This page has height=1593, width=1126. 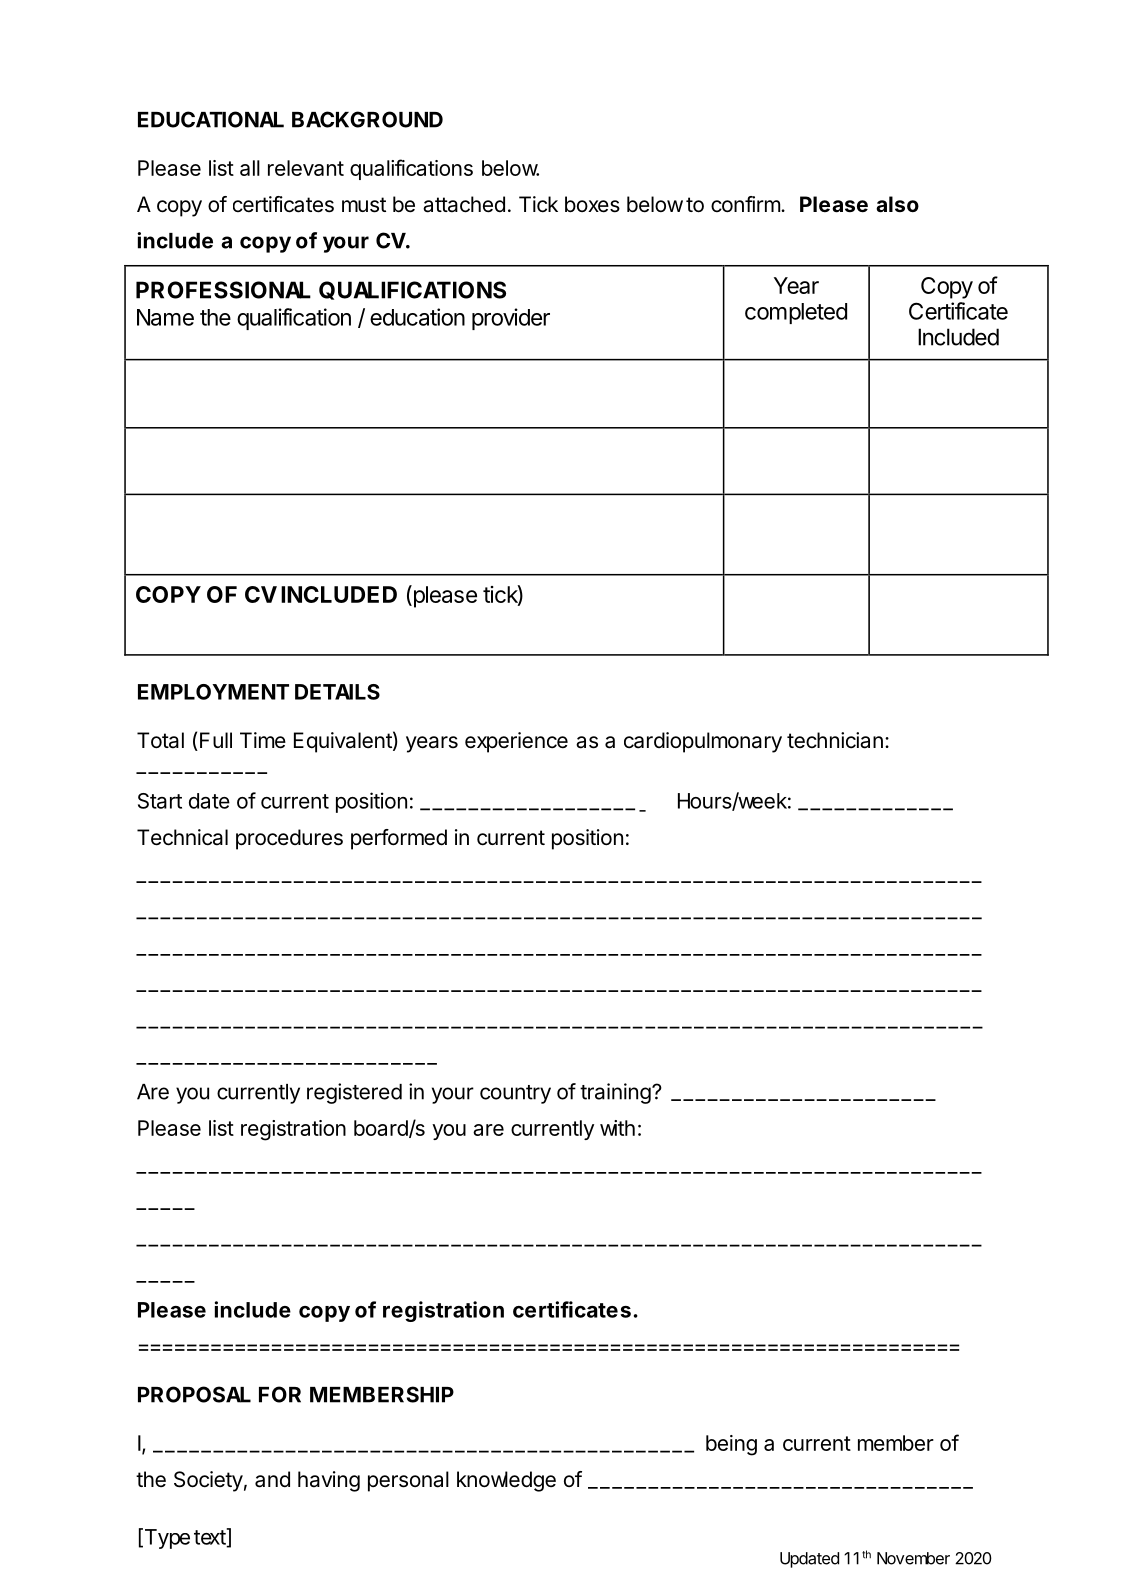 I want to click on boxes, so click(x=592, y=204).
